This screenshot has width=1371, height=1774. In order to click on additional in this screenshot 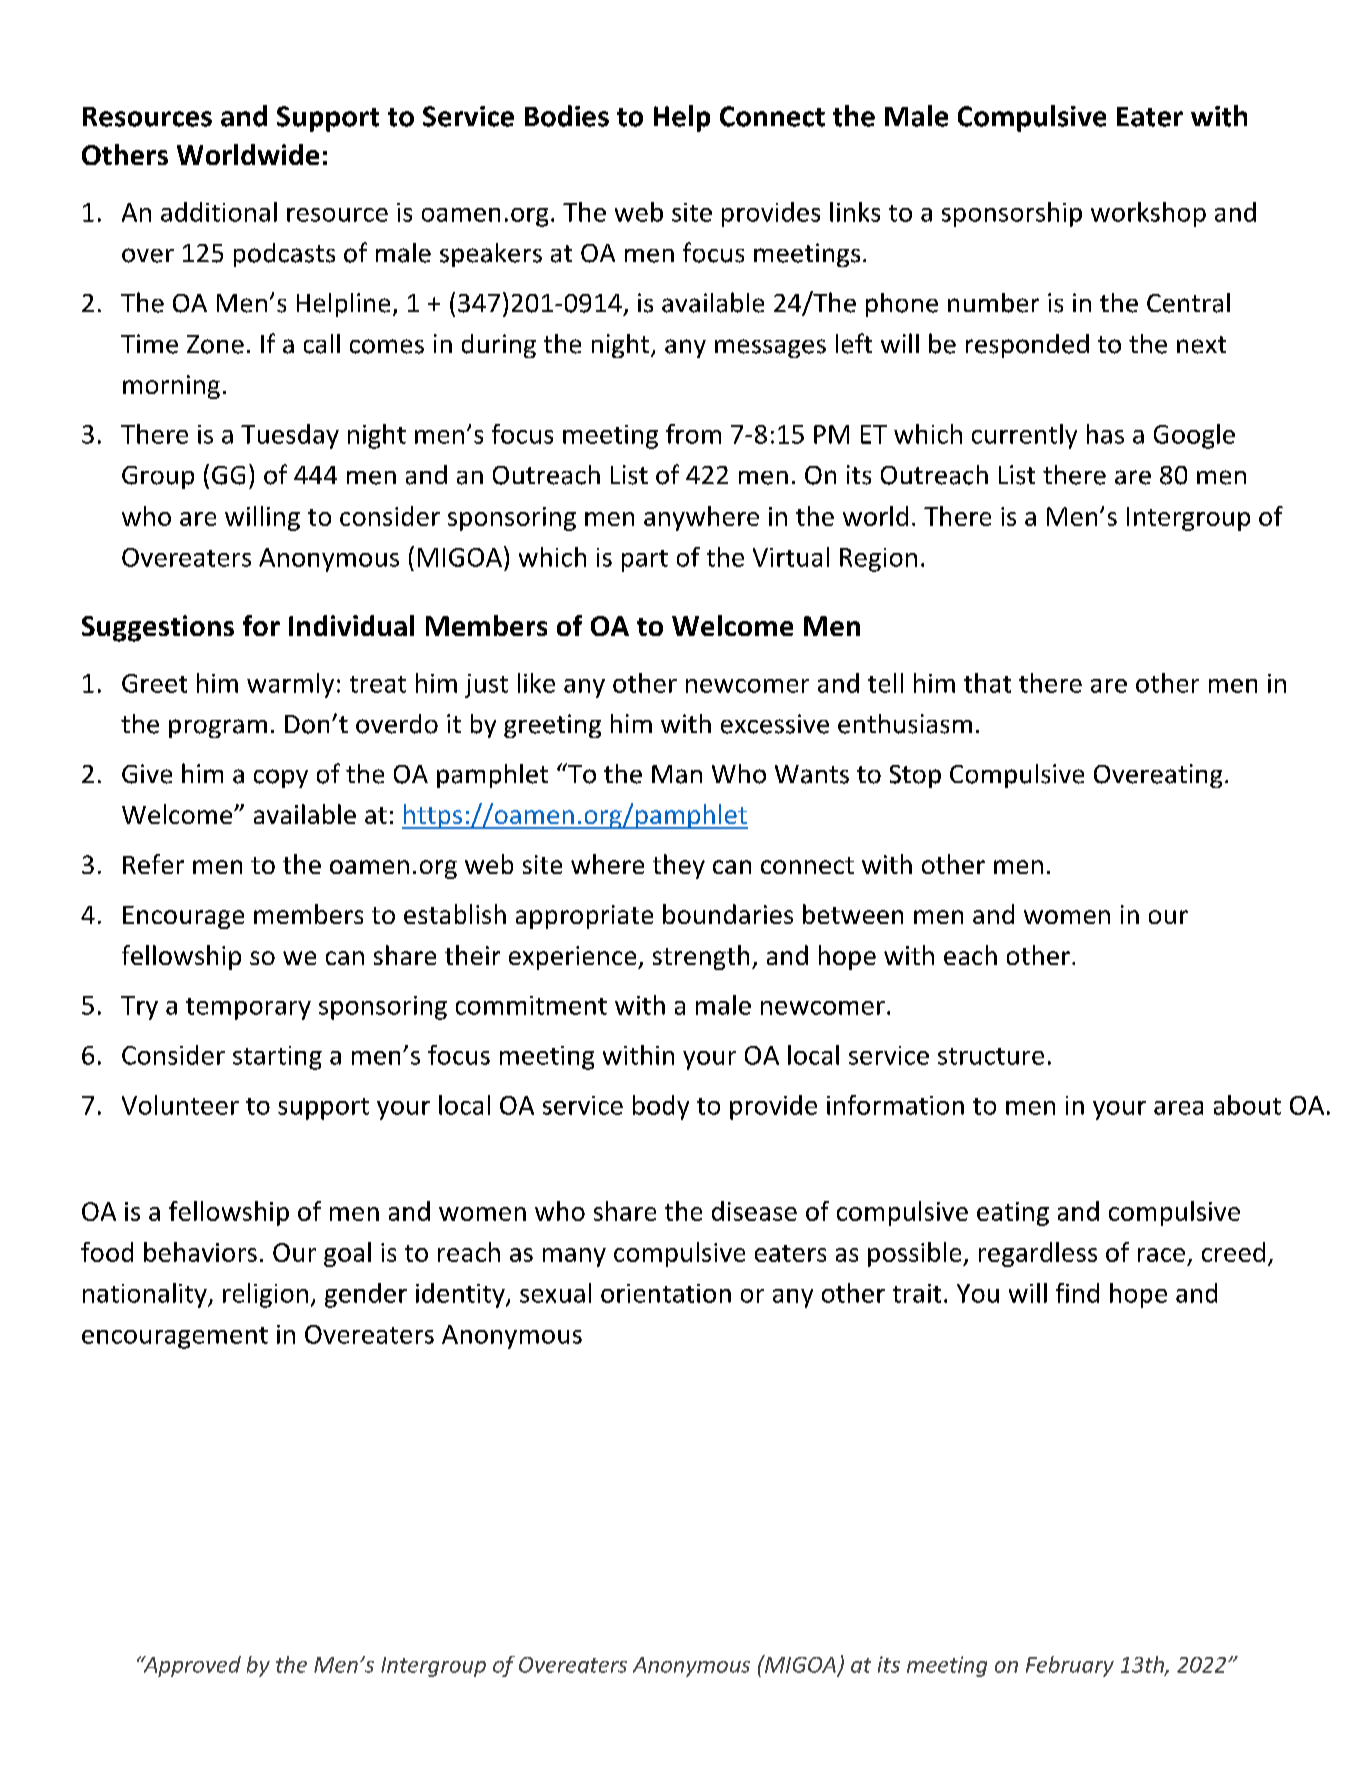, I will do `click(219, 212)`.
